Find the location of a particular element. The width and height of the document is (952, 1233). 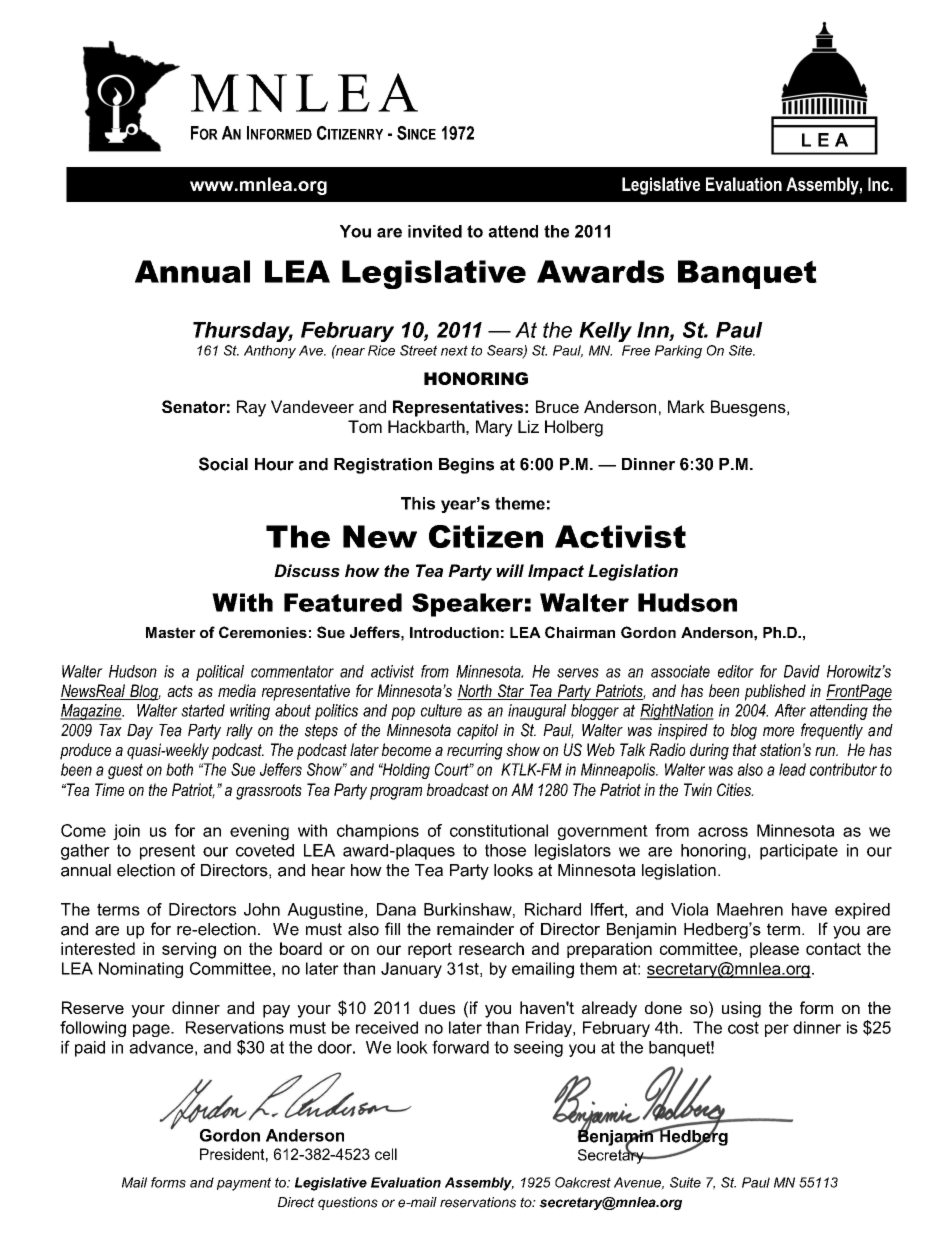

payment is located at coordinates (244, 1184).
